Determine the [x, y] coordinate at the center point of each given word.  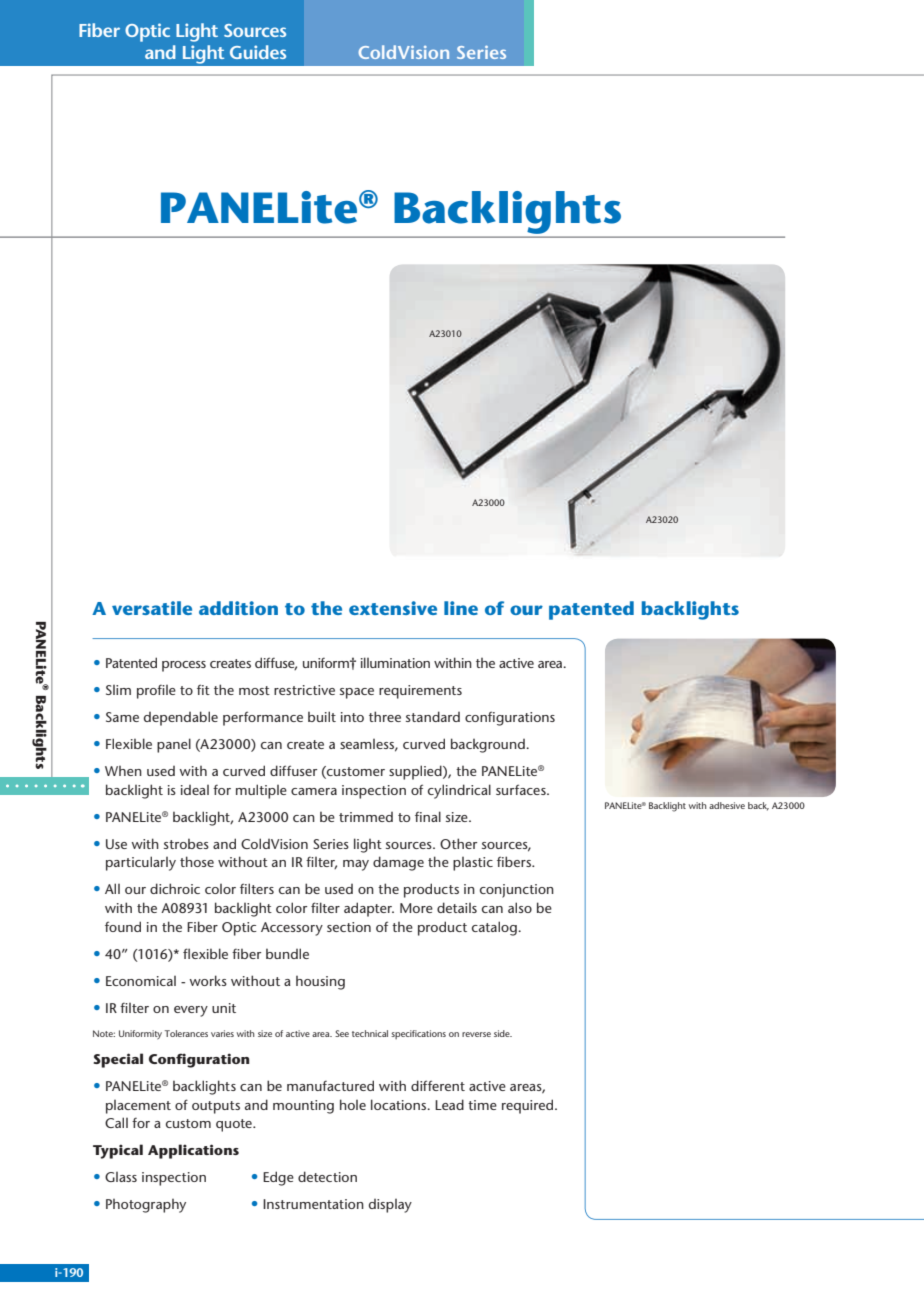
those [197, 861]
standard [433, 716]
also [520, 907]
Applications [193, 1151]
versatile [152, 608]
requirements [420, 692]
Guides [258, 52]
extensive [393, 608]
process [184, 666]
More [416, 908]
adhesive [727, 805]
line [461, 608]
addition [238, 608]
